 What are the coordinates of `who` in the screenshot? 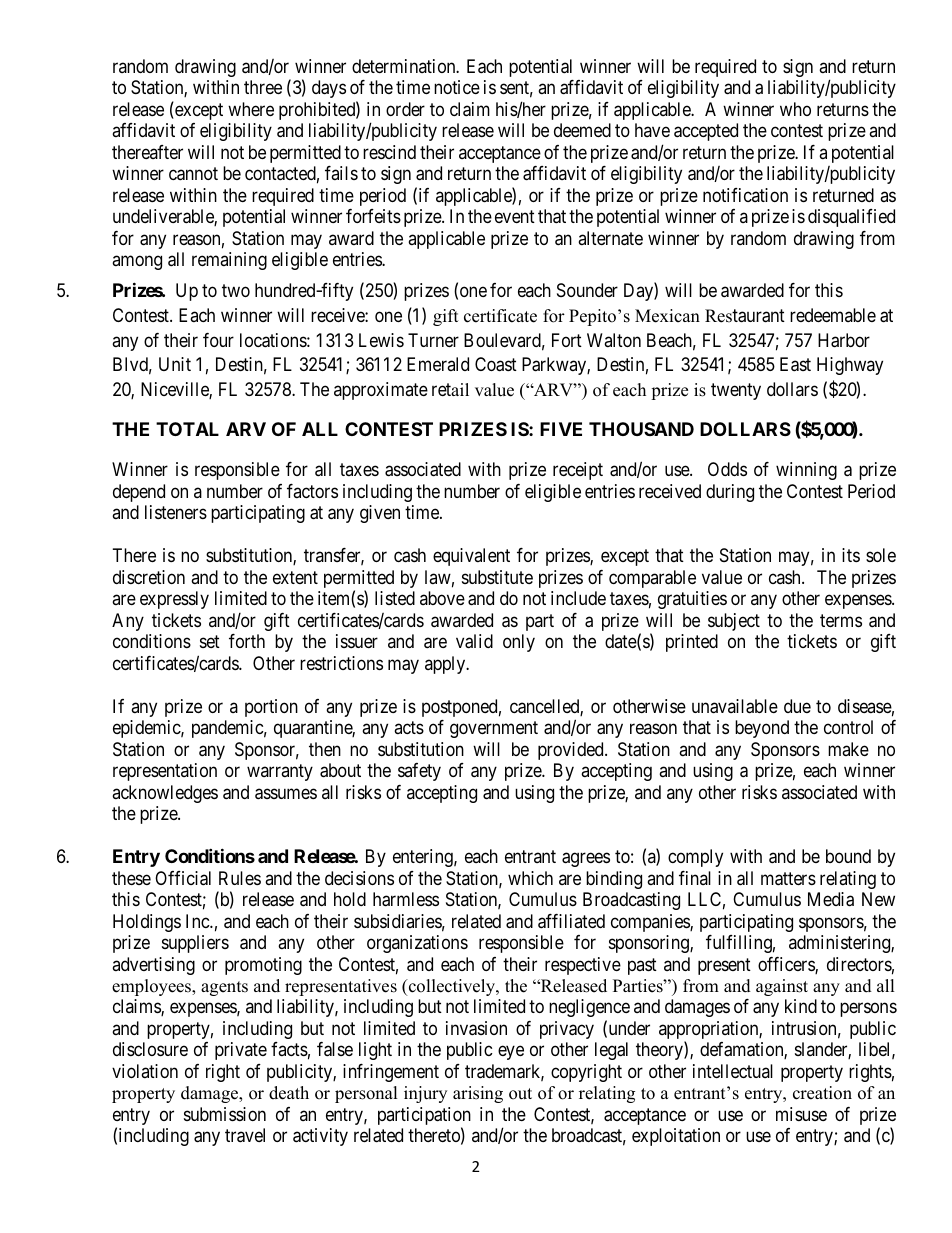 It's located at (795, 109).
